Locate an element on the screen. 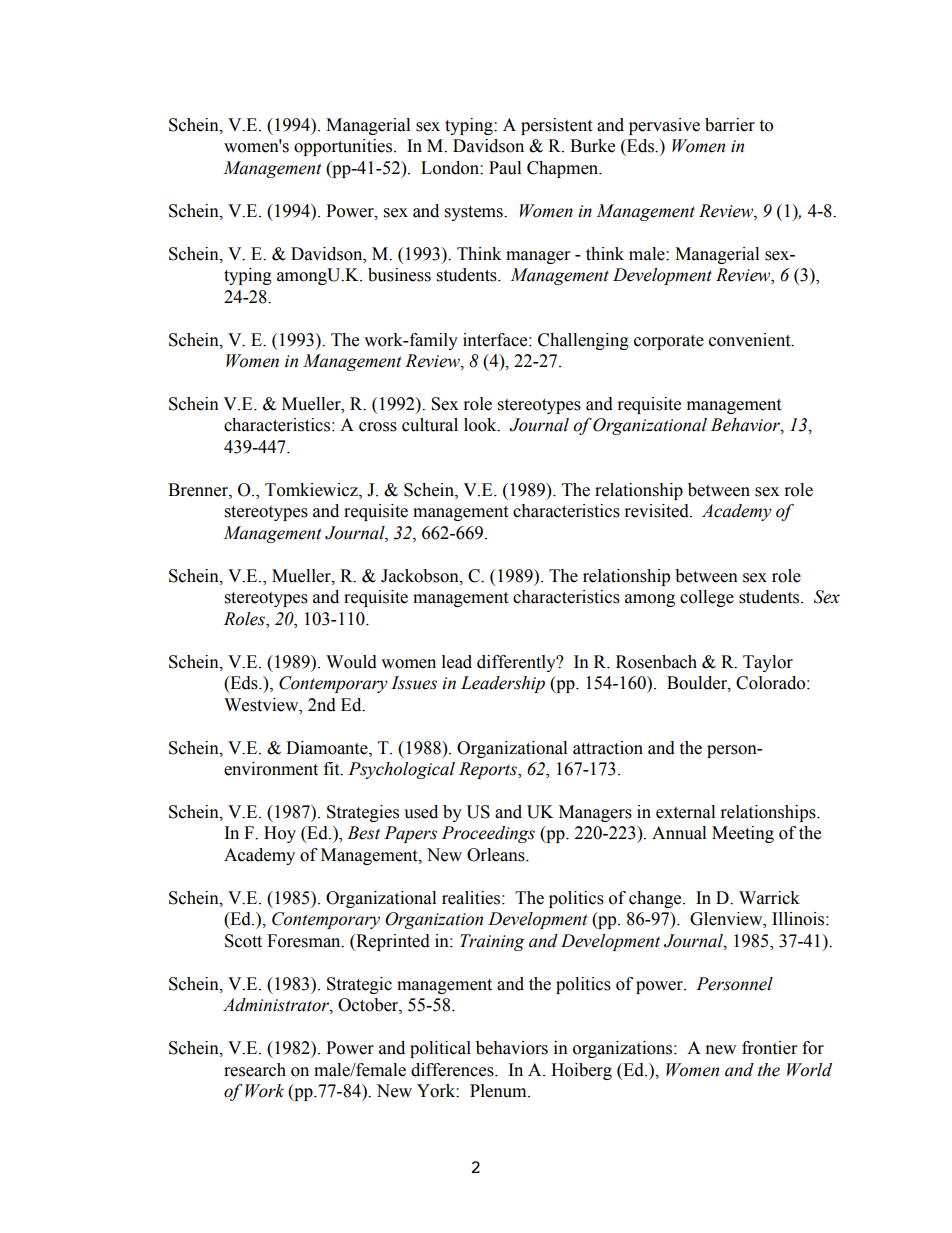 The height and width of the screenshot is (1233, 952). barrier is located at coordinates (730, 125).
